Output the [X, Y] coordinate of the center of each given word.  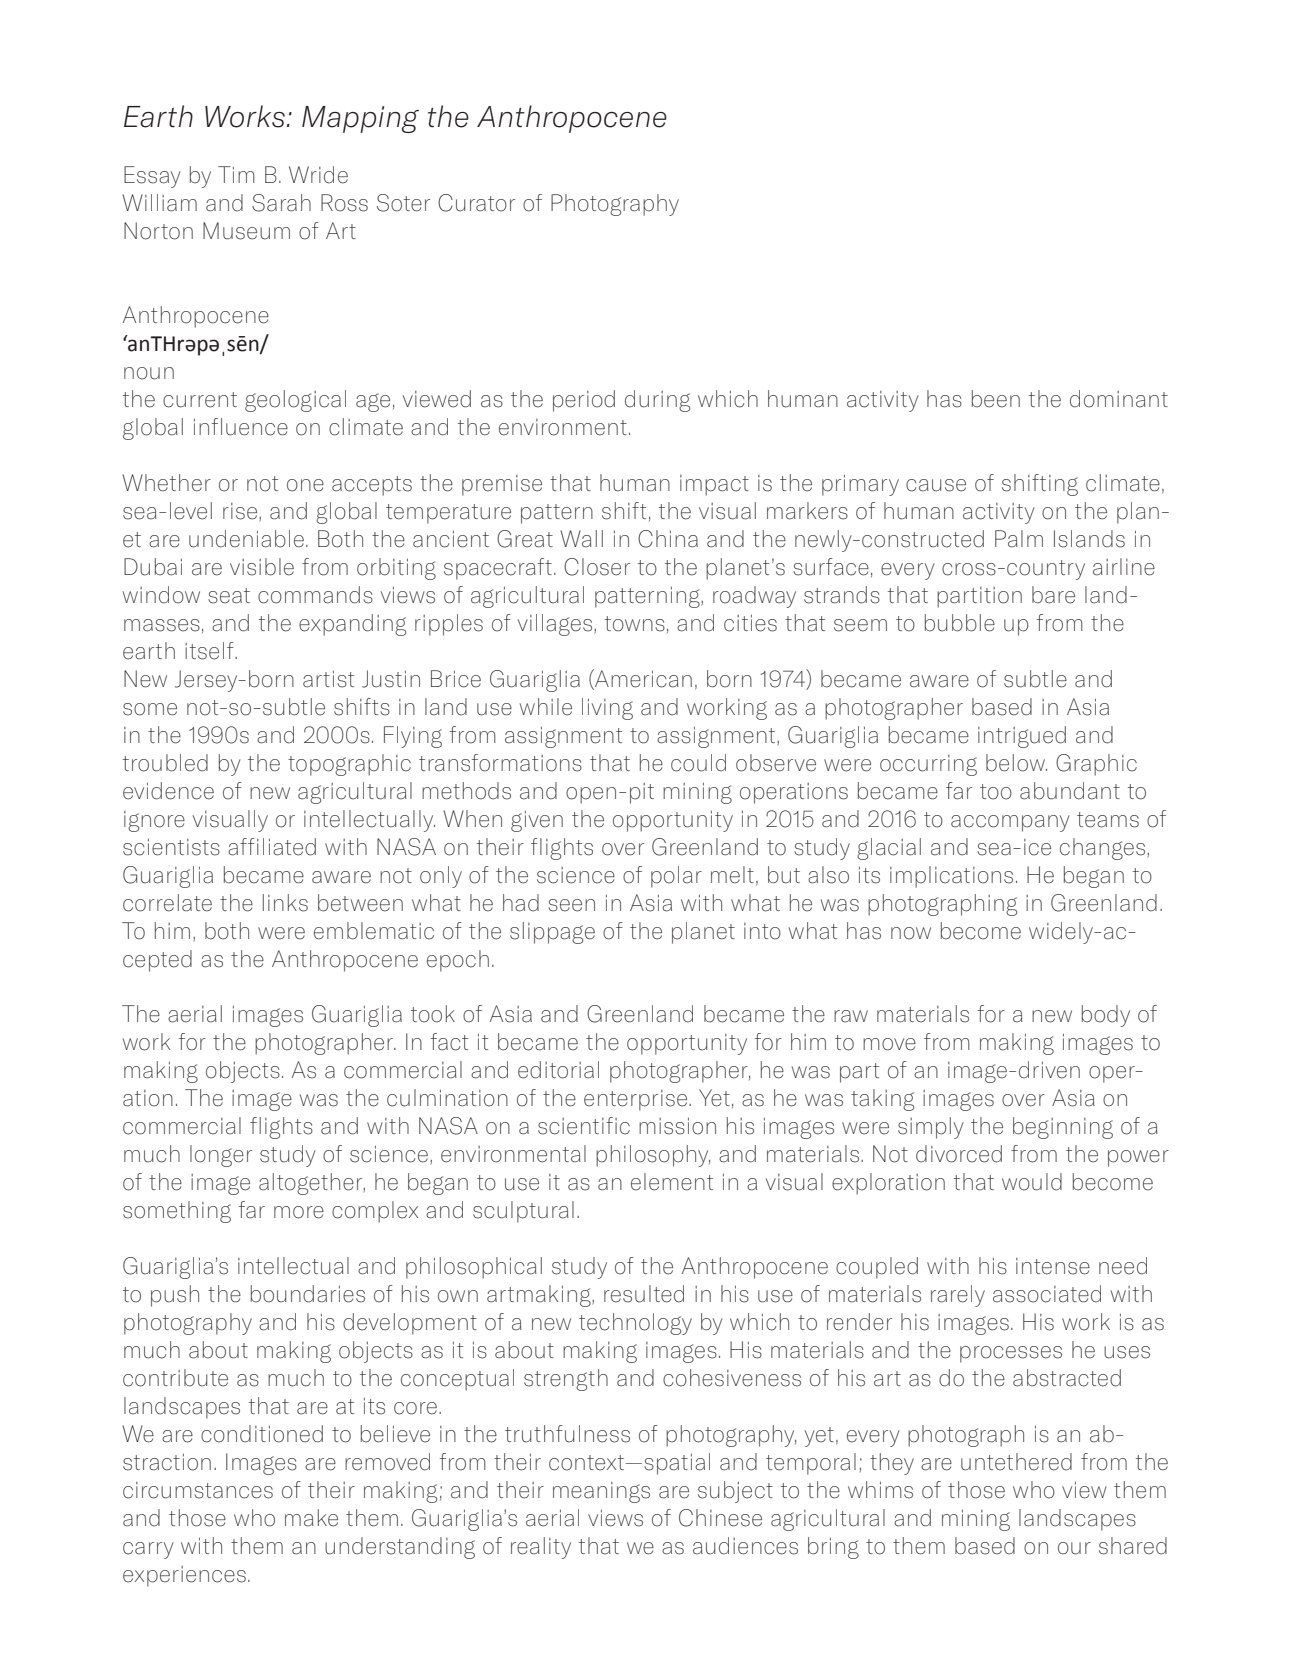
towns [635, 624]
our [1074, 1548]
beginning [1063, 1128]
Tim [236, 174]
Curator [476, 203]
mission [677, 1126]
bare [1053, 595]
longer [221, 1156]
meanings [601, 1492]
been [996, 399]
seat [229, 596]
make [311, 1518]
